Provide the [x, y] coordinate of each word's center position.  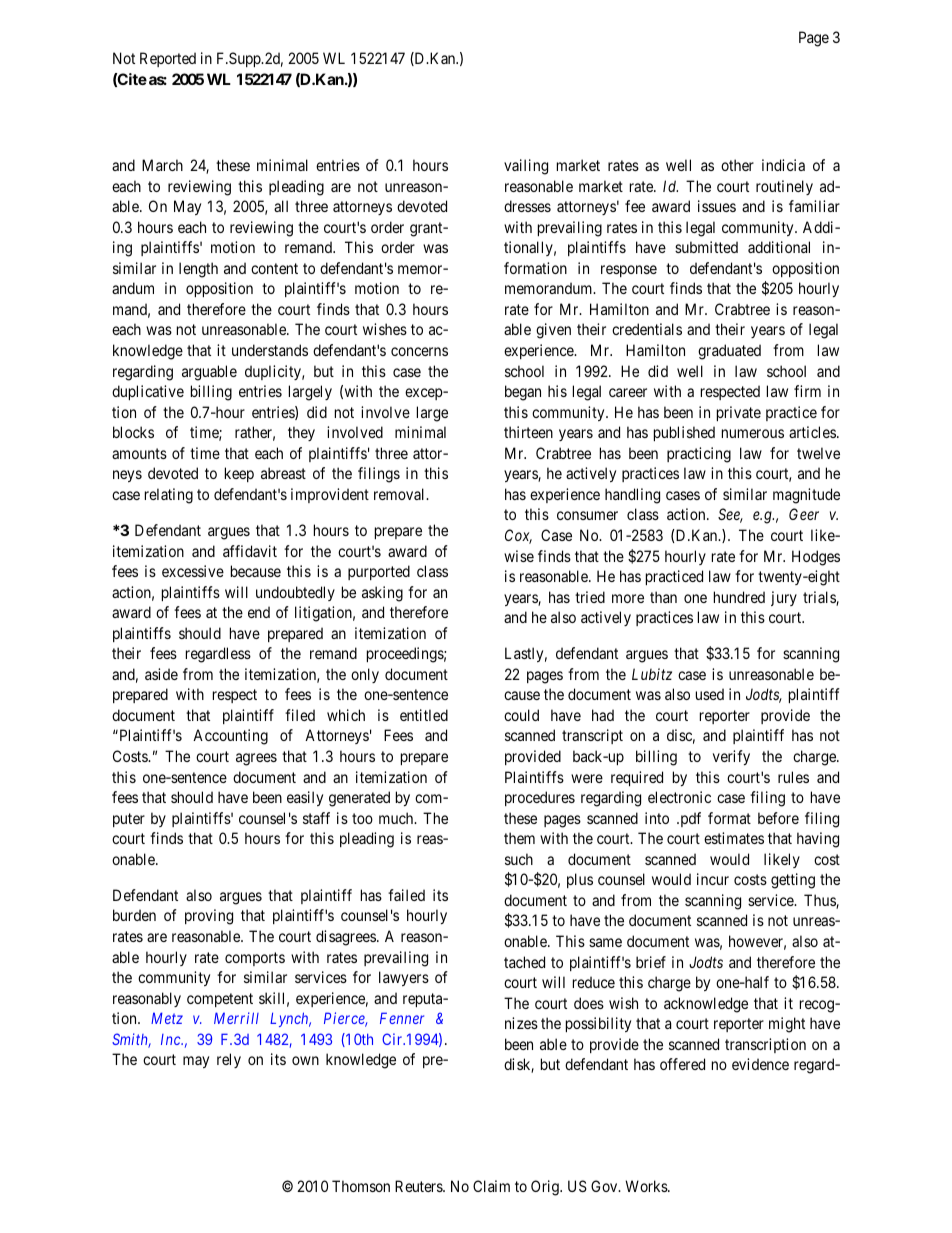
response [629, 271]
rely [229, 1060]
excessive [193, 571]
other [737, 165]
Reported [168, 59]
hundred [739, 597]
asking [382, 594]
